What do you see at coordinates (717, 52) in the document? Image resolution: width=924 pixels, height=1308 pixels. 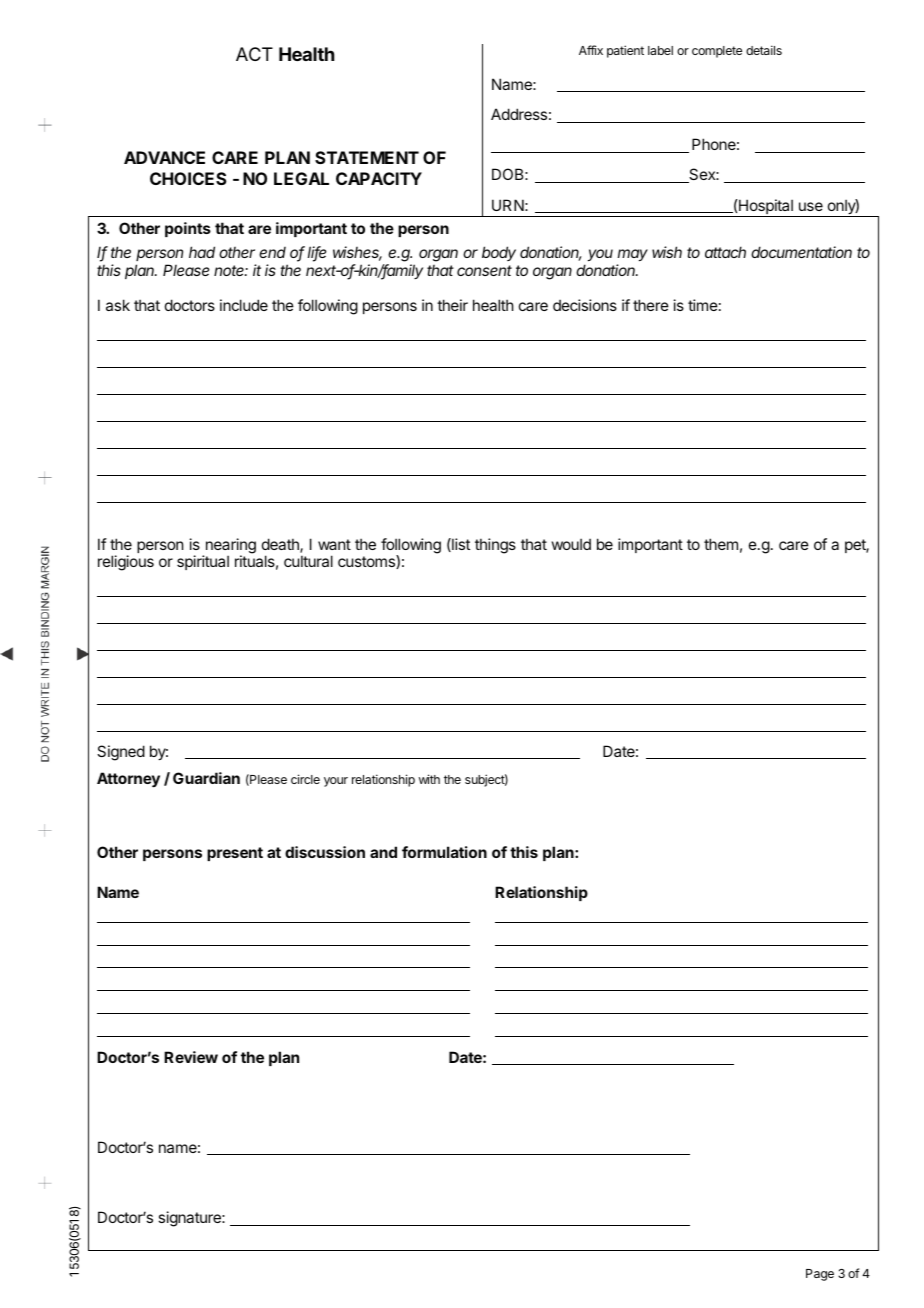 I see `complete` at bounding box center [717, 52].
